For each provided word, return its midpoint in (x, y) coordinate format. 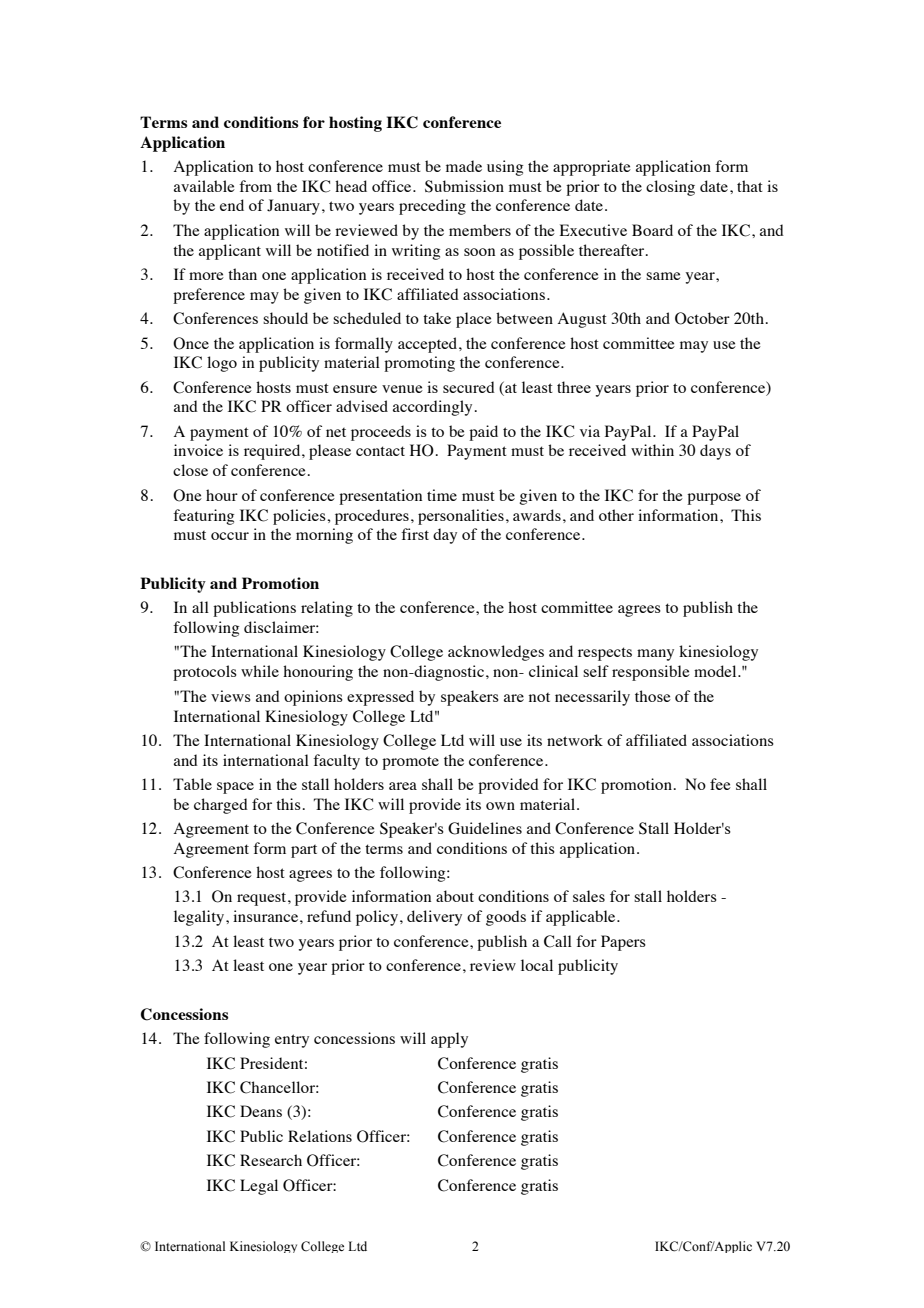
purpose (714, 499)
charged (221, 806)
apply (449, 1040)
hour (222, 495)
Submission (464, 186)
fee (720, 784)
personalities (461, 517)
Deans (261, 1111)
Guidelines (485, 828)
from (255, 186)
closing (670, 188)
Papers (623, 943)
